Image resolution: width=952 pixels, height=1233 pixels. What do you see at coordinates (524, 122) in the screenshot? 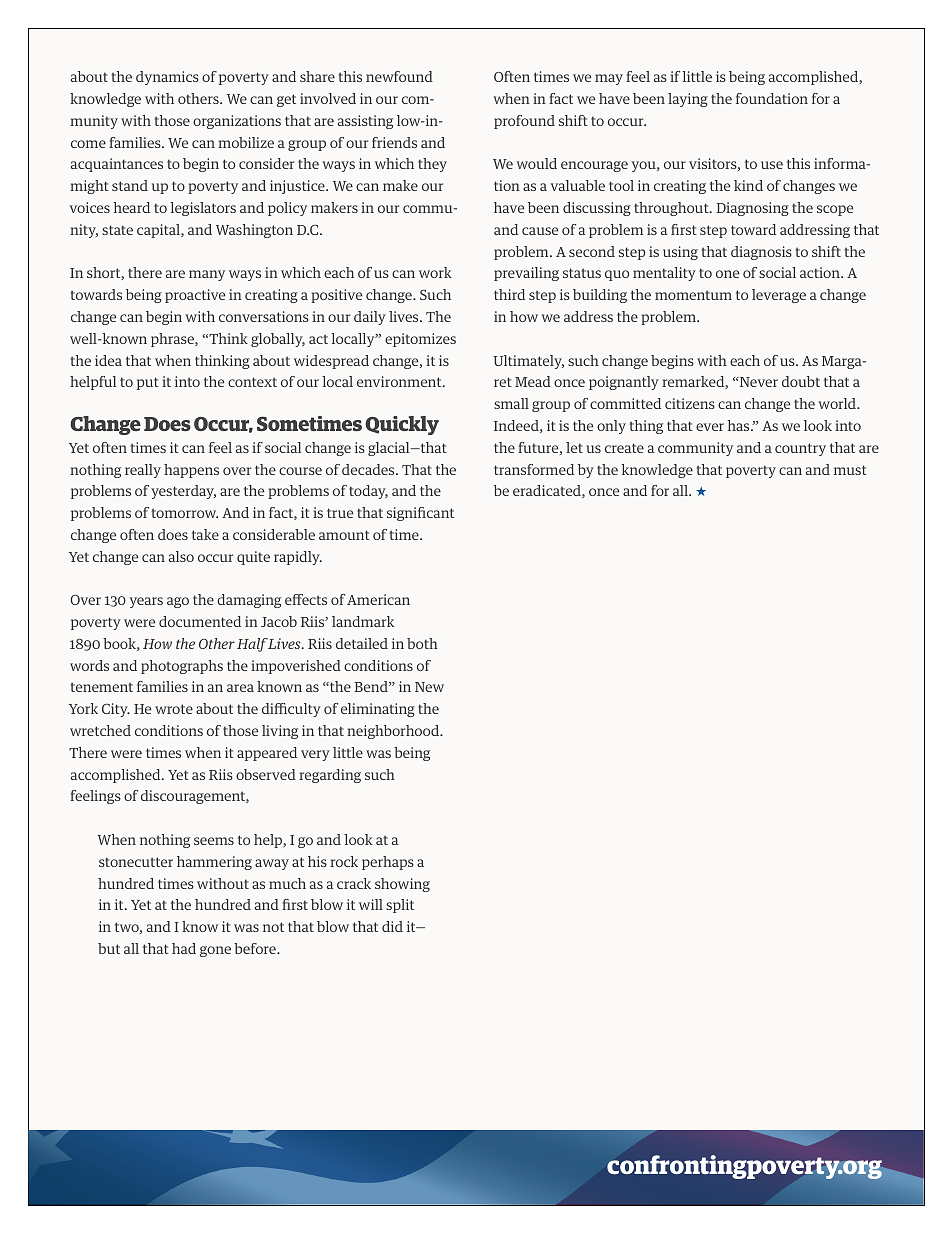
I see `profound` at bounding box center [524, 122].
